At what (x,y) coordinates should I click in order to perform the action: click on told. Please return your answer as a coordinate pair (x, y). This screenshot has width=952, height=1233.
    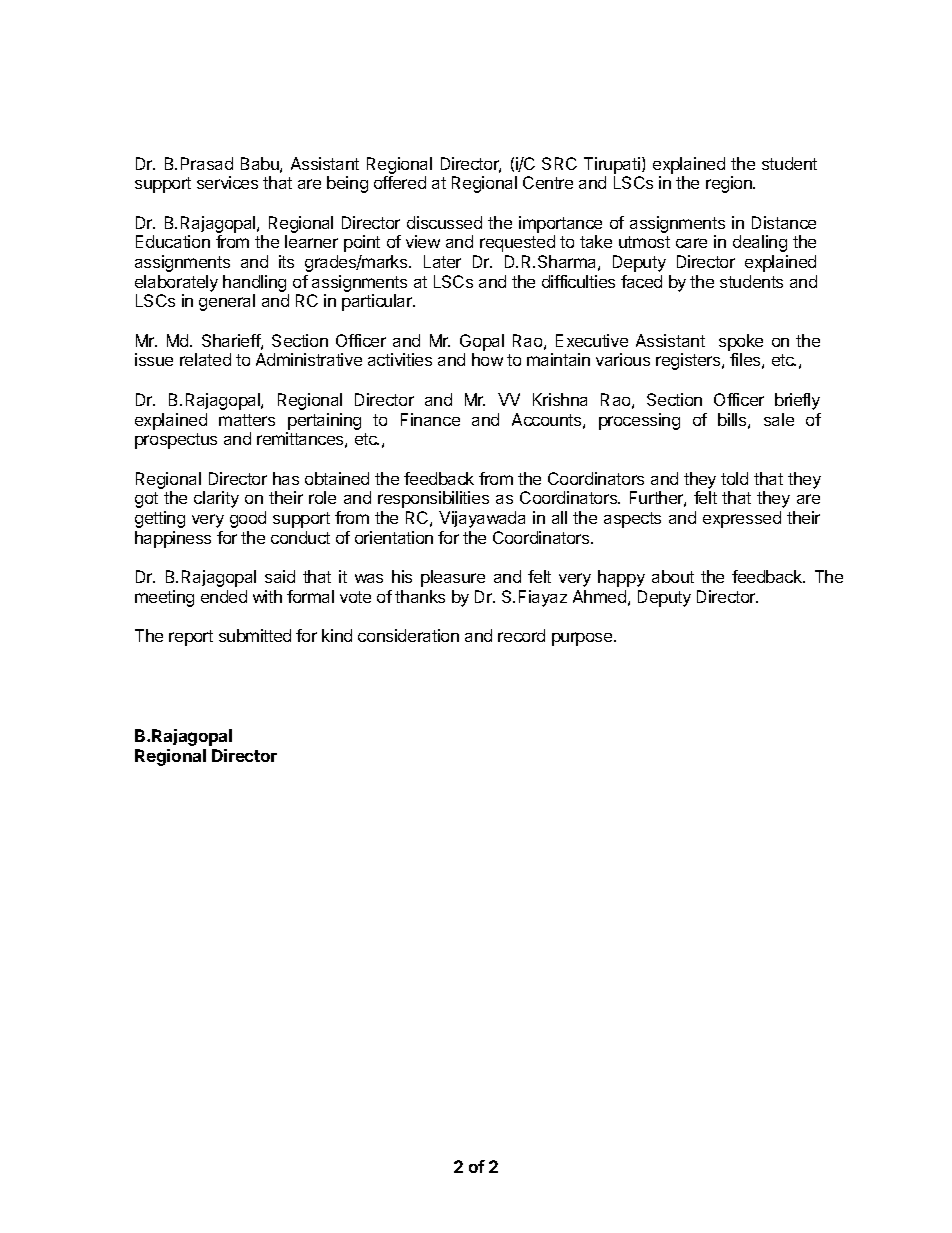
    Looking at the image, I should click on (734, 478).
